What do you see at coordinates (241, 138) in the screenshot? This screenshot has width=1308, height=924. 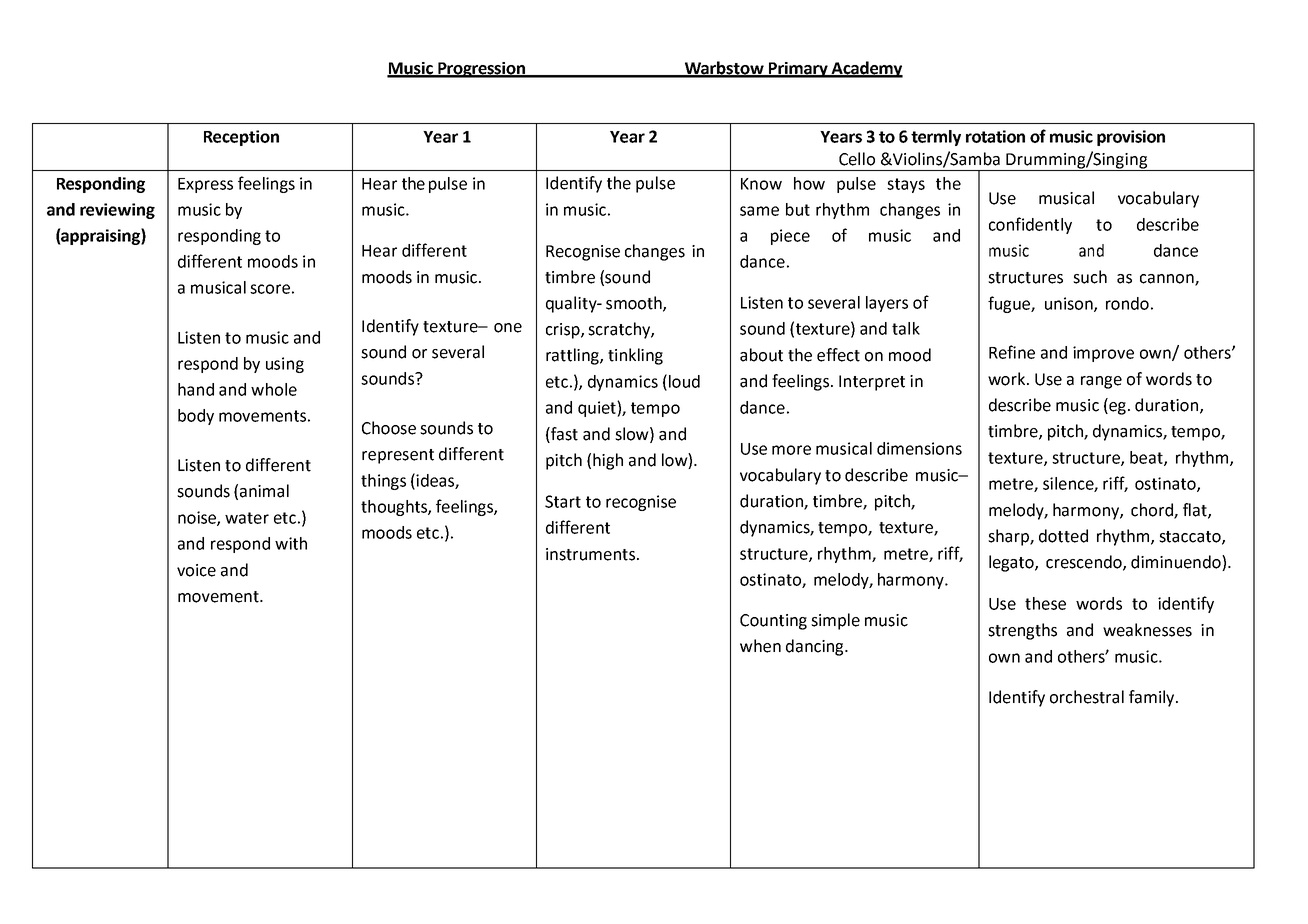 I see `Reception` at bounding box center [241, 138].
